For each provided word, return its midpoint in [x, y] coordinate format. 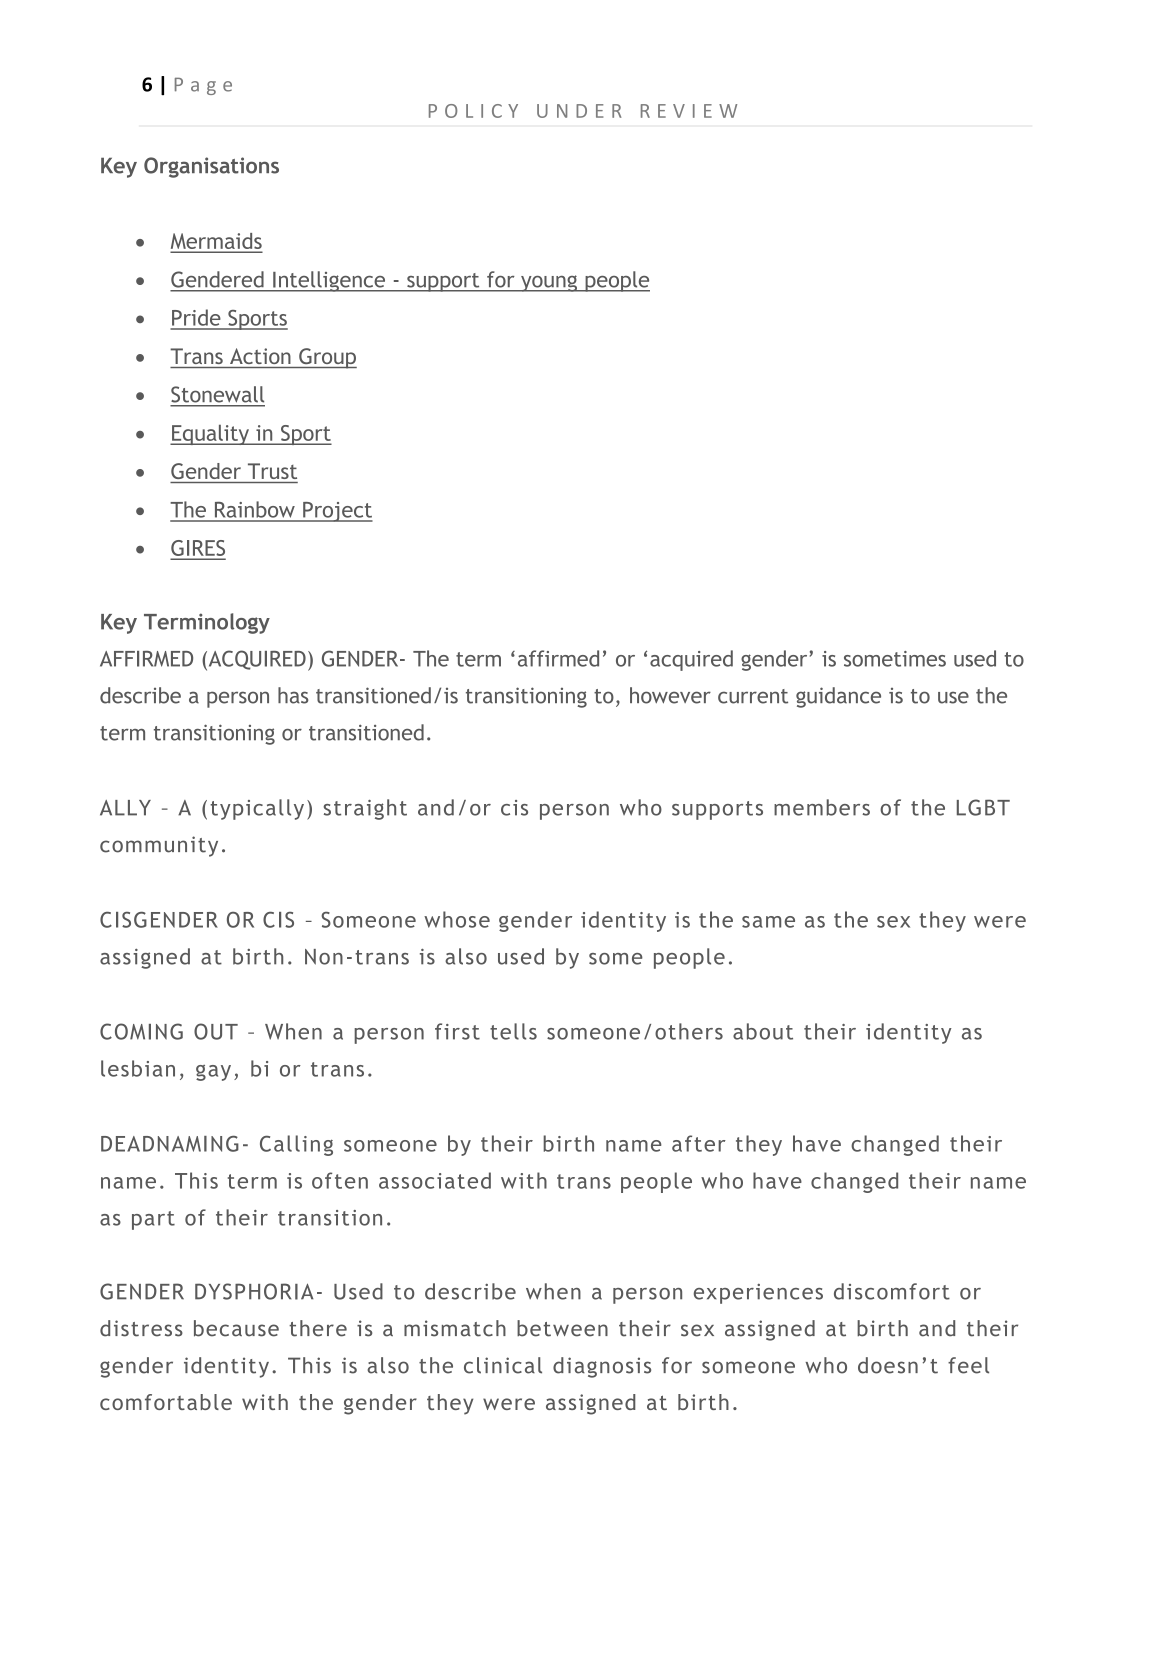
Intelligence [329, 281]
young [549, 283]
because [236, 1328]
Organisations [211, 167]
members [822, 807]
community [159, 846]
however [670, 695]
